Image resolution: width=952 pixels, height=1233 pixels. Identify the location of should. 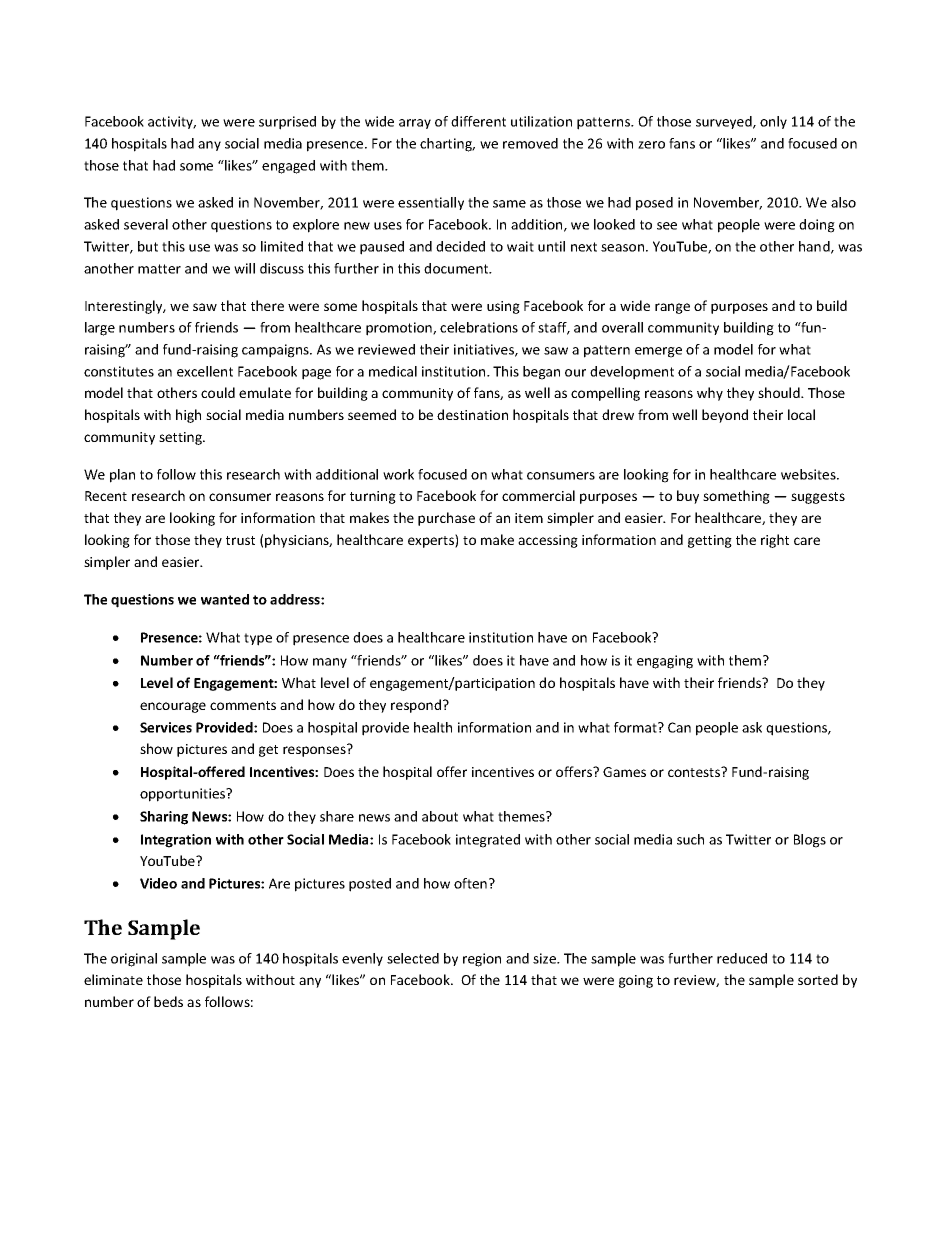
(780, 392).
